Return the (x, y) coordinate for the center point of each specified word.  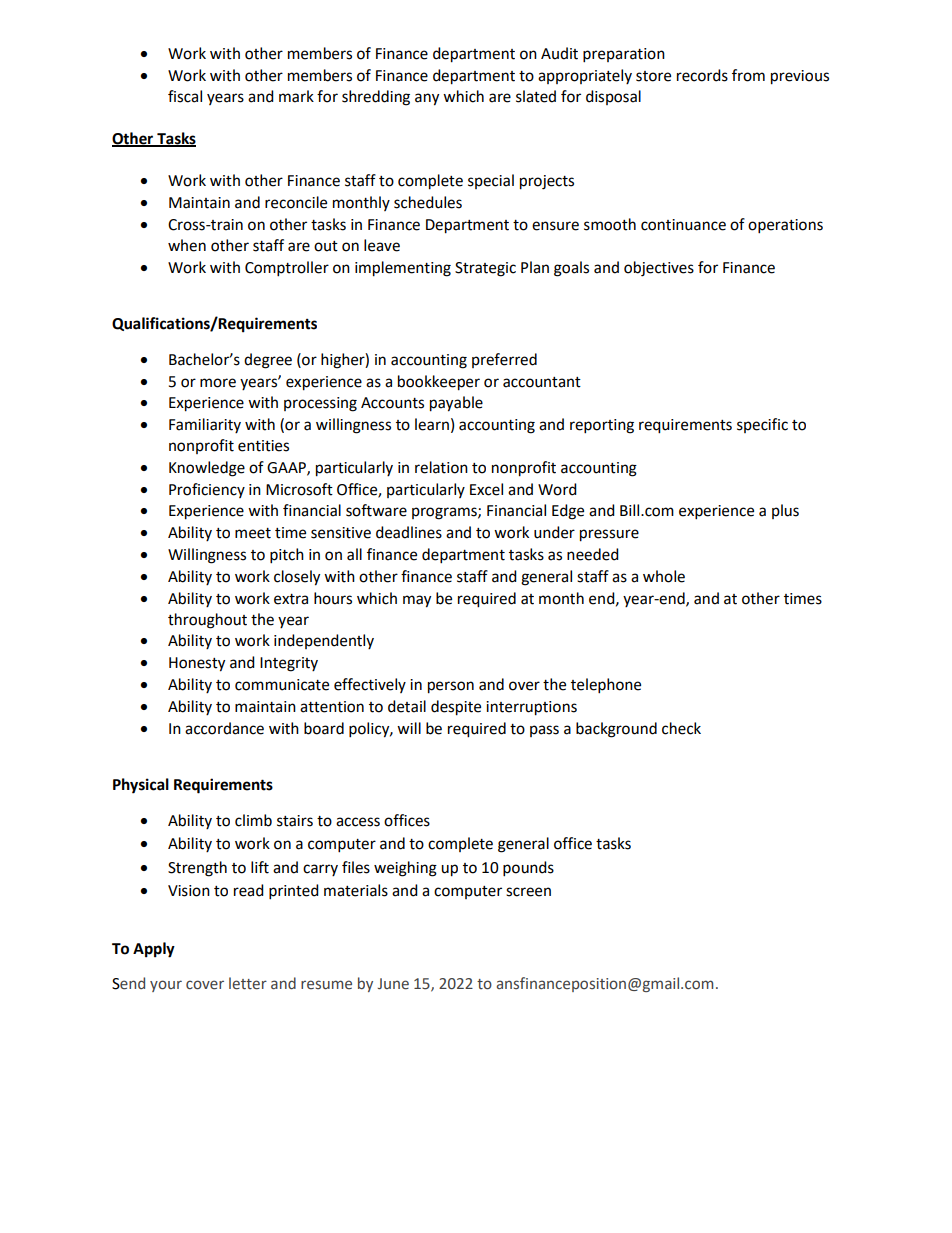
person (451, 687)
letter (248, 983)
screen (528, 892)
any (427, 99)
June (393, 984)
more (218, 383)
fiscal (185, 96)
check (681, 728)
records (702, 75)
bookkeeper (439, 383)
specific (762, 425)
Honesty (197, 664)
